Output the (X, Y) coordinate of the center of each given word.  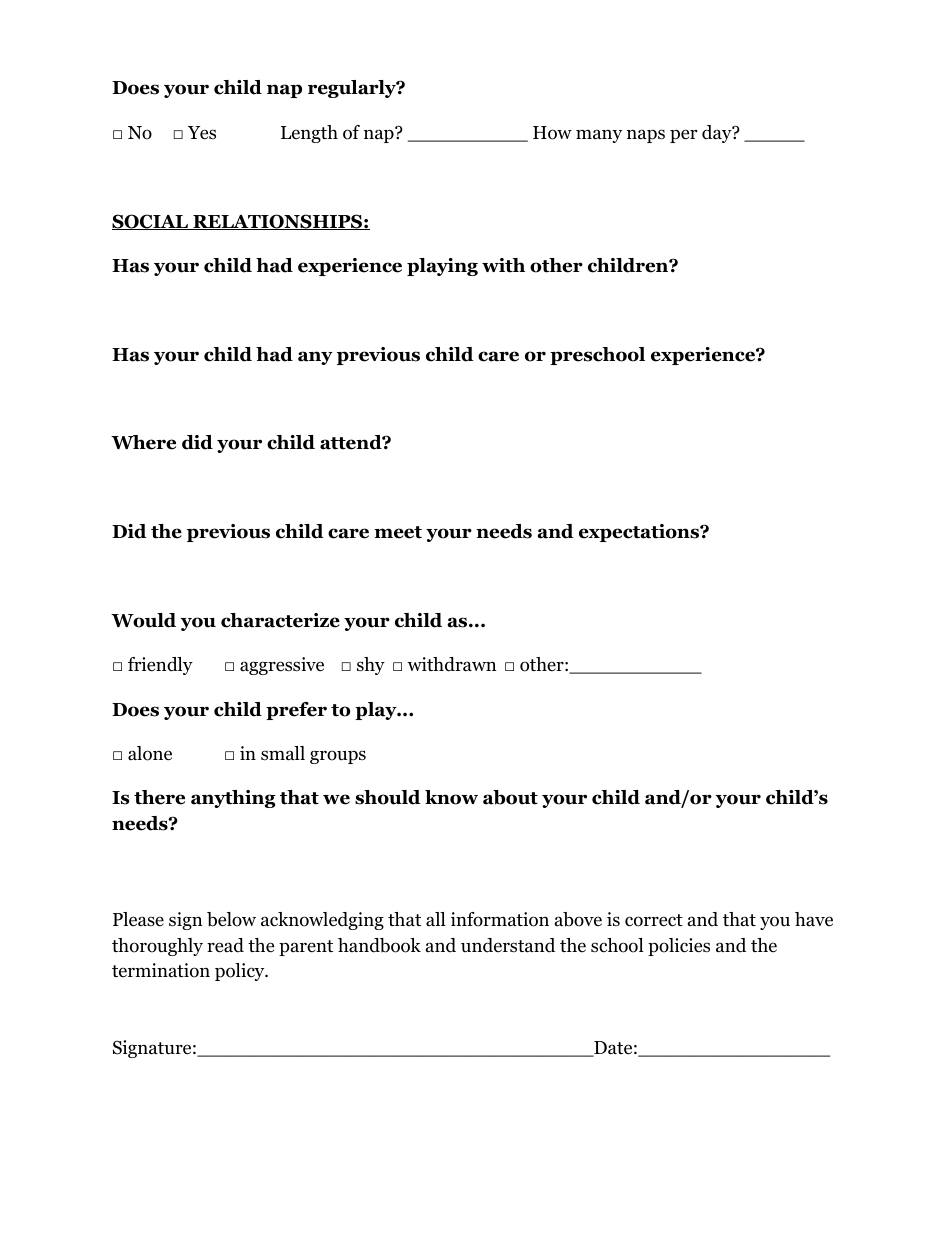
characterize (280, 620)
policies (679, 947)
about (510, 797)
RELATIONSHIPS (277, 222)
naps (646, 136)
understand (508, 945)
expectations (640, 533)
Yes (202, 133)
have (814, 919)
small (283, 753)
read (225, 945)
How (552, 133)
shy (371, 666)
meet (398, 532)
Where (143, 442)
